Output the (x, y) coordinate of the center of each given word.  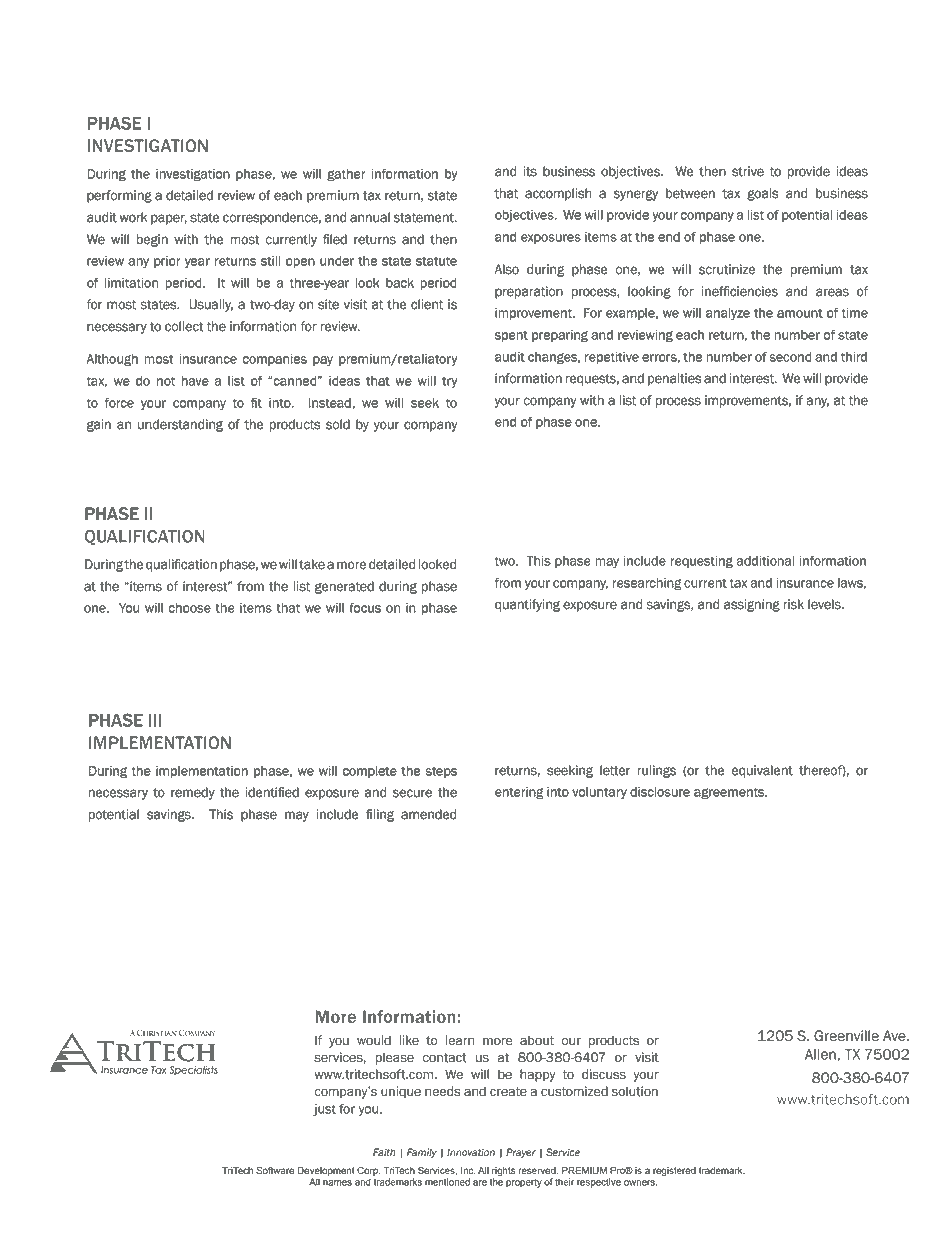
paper (169, 219)
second (790, 357)
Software (275, 1170)
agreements (730, 793)
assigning (752, 605)
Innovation (471, 1152)
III (155, 720)
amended (428, 814)
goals (762, 194)
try (449, 382)
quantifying (527, 605)
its (530, 171)
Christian (157, 1033)
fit (256, 403)
